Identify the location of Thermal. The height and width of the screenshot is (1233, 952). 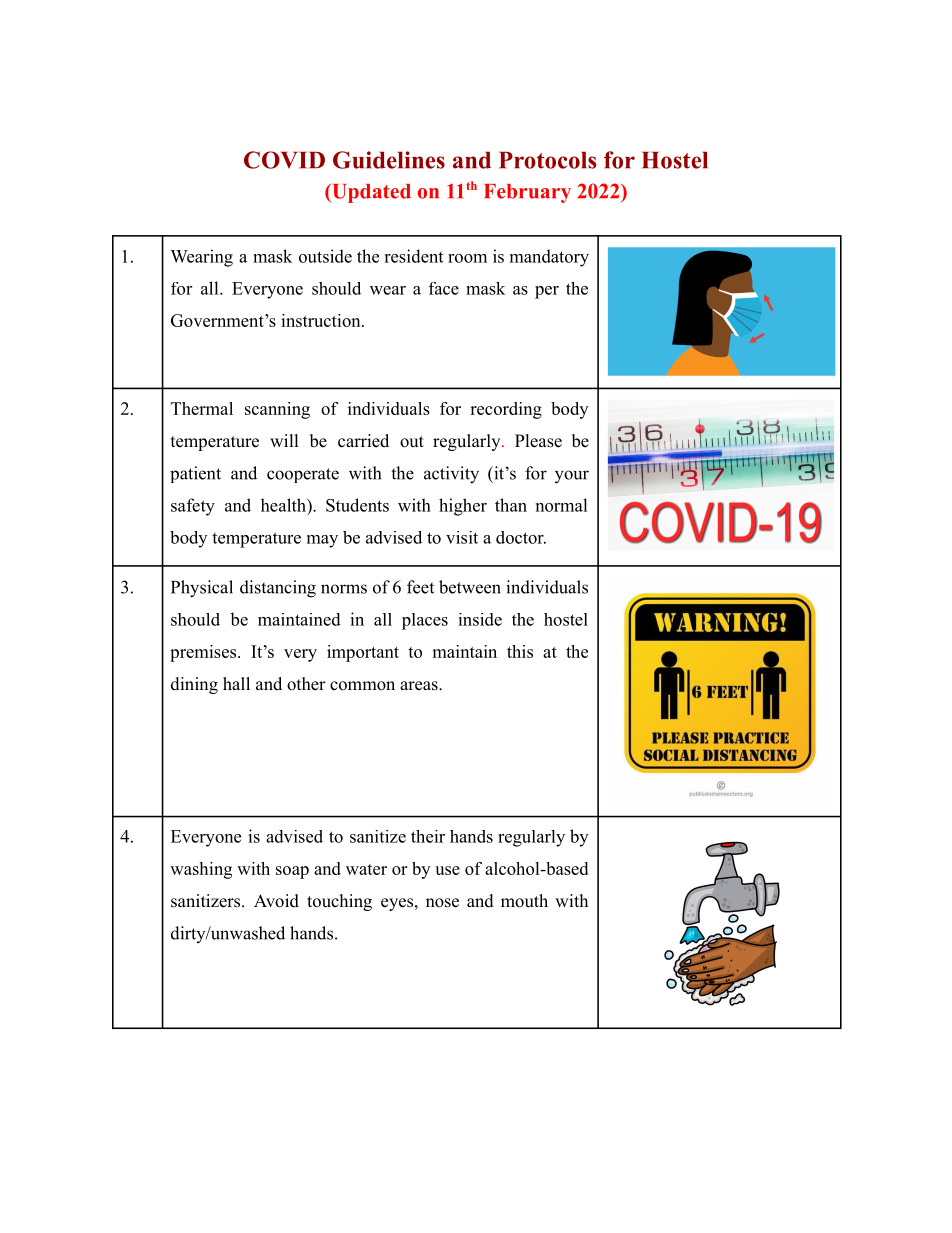
(202, 408).
